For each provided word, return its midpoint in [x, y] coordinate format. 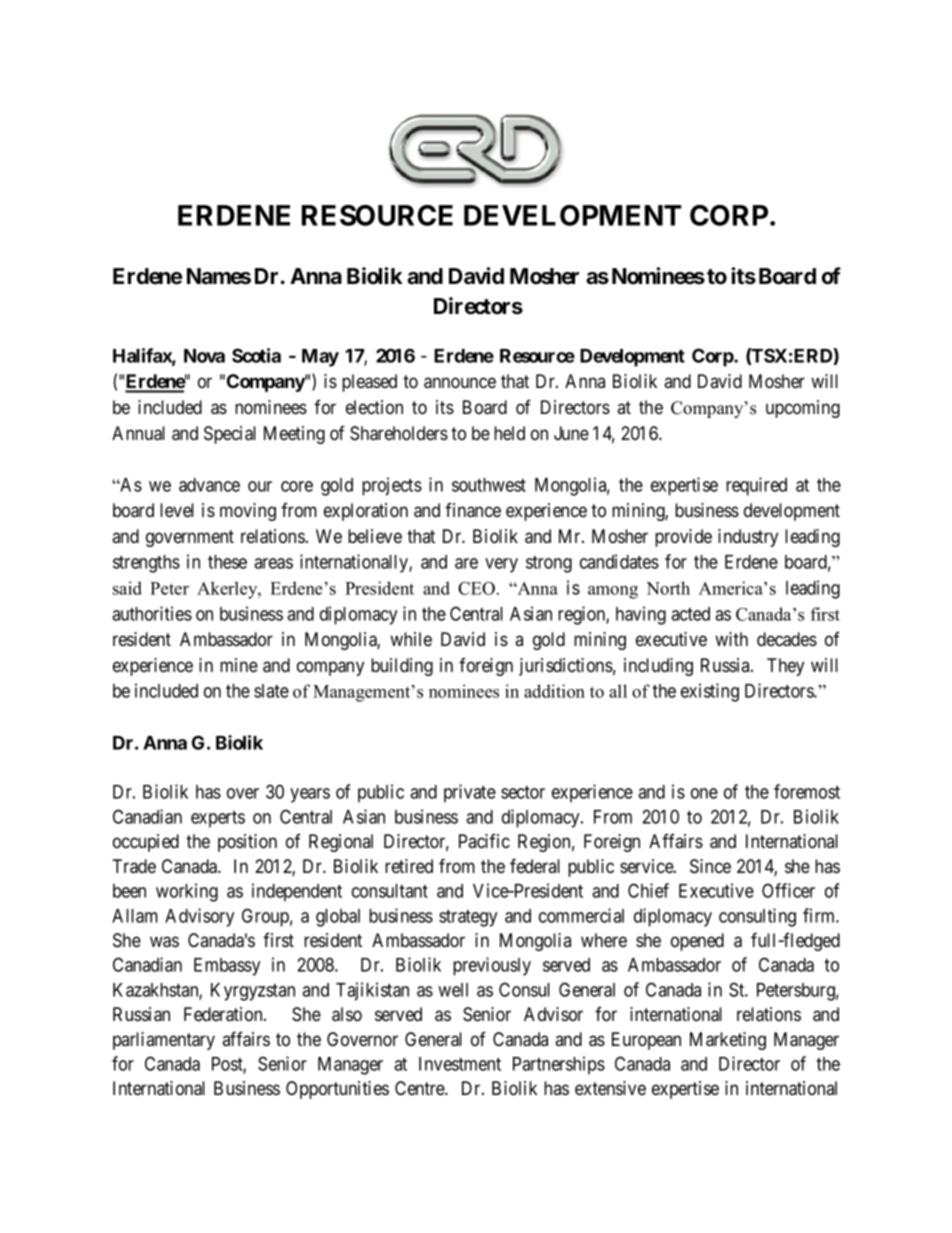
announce [460, 383]
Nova [204, 356]
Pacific [484, 841]
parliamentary [164, 1041]
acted [690, 614]
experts [218, 819]
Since [710, 866]
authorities [152, 613]
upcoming [803, 409]
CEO [478, 588]
